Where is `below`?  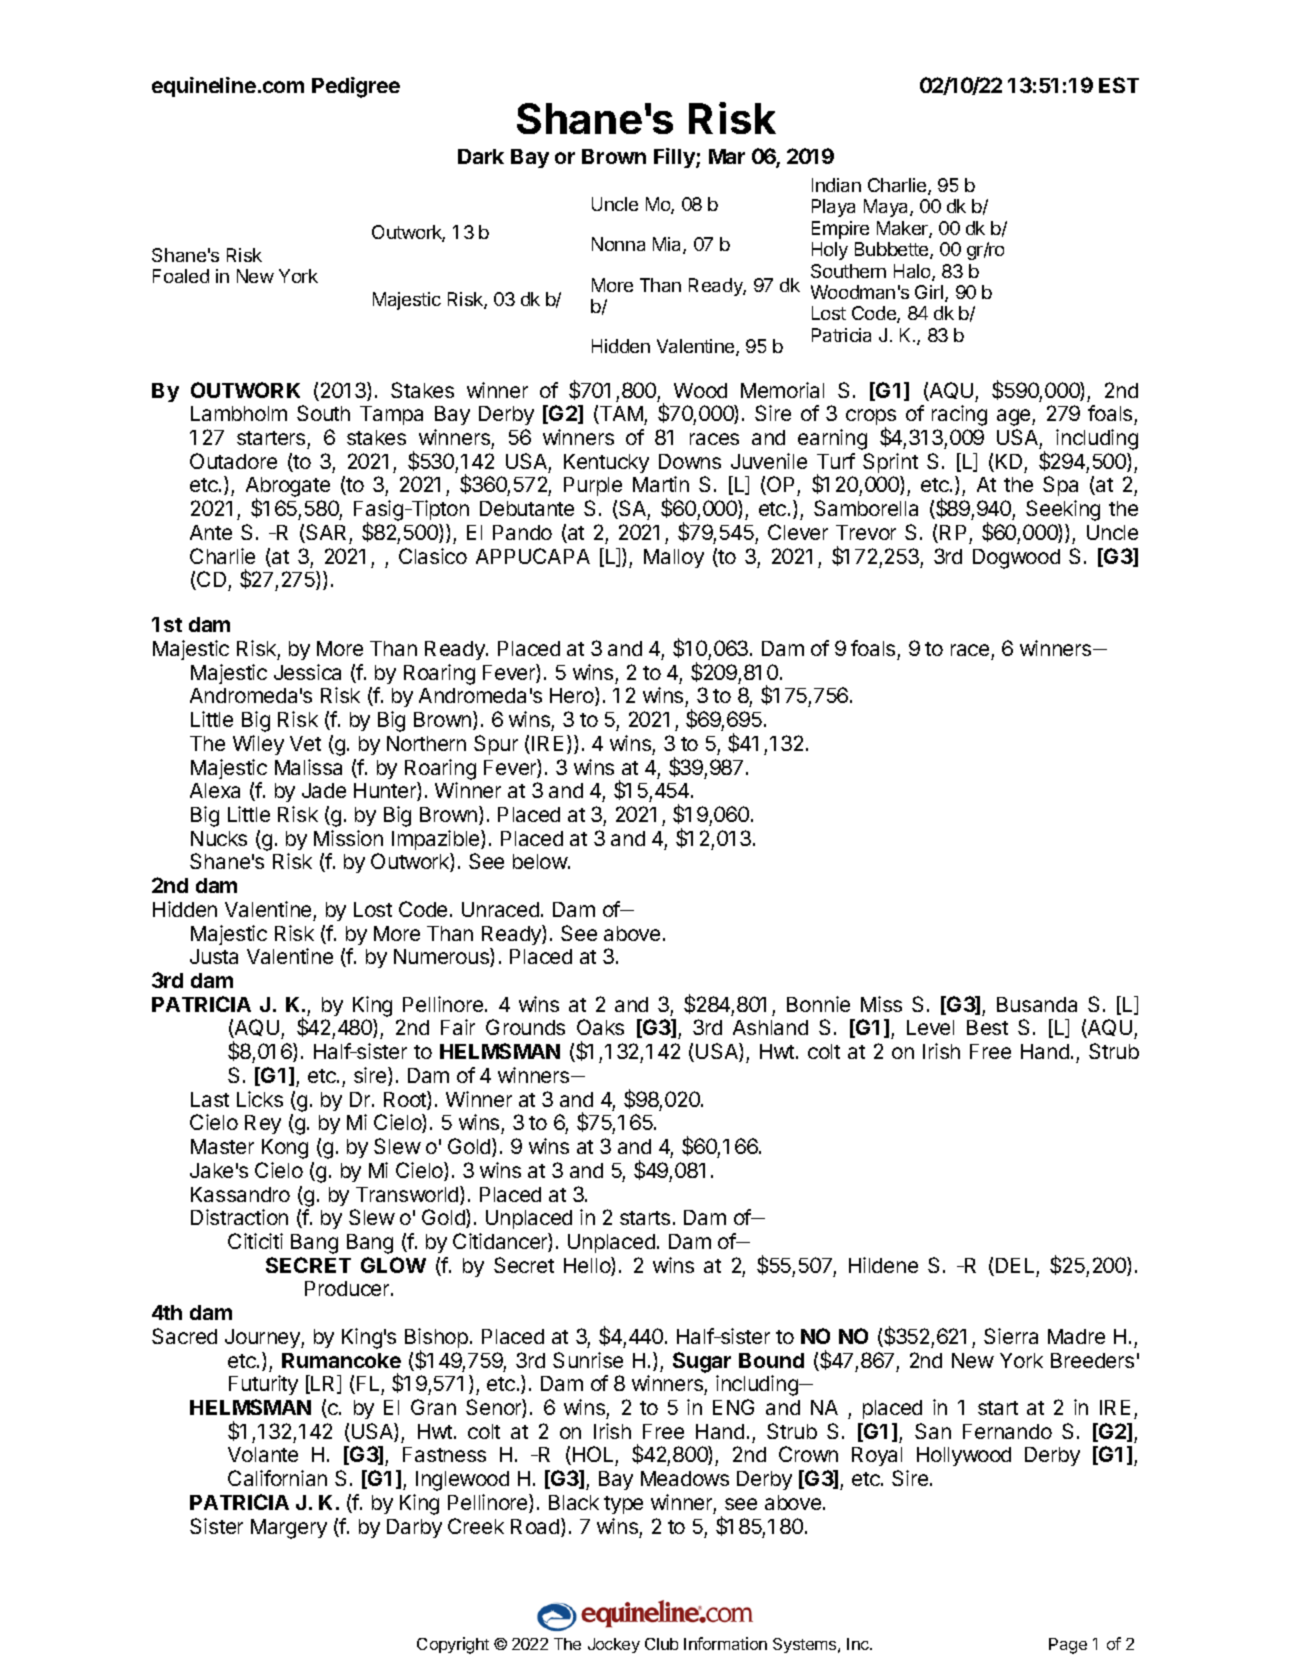
below is located at coordinates (541, 861).
